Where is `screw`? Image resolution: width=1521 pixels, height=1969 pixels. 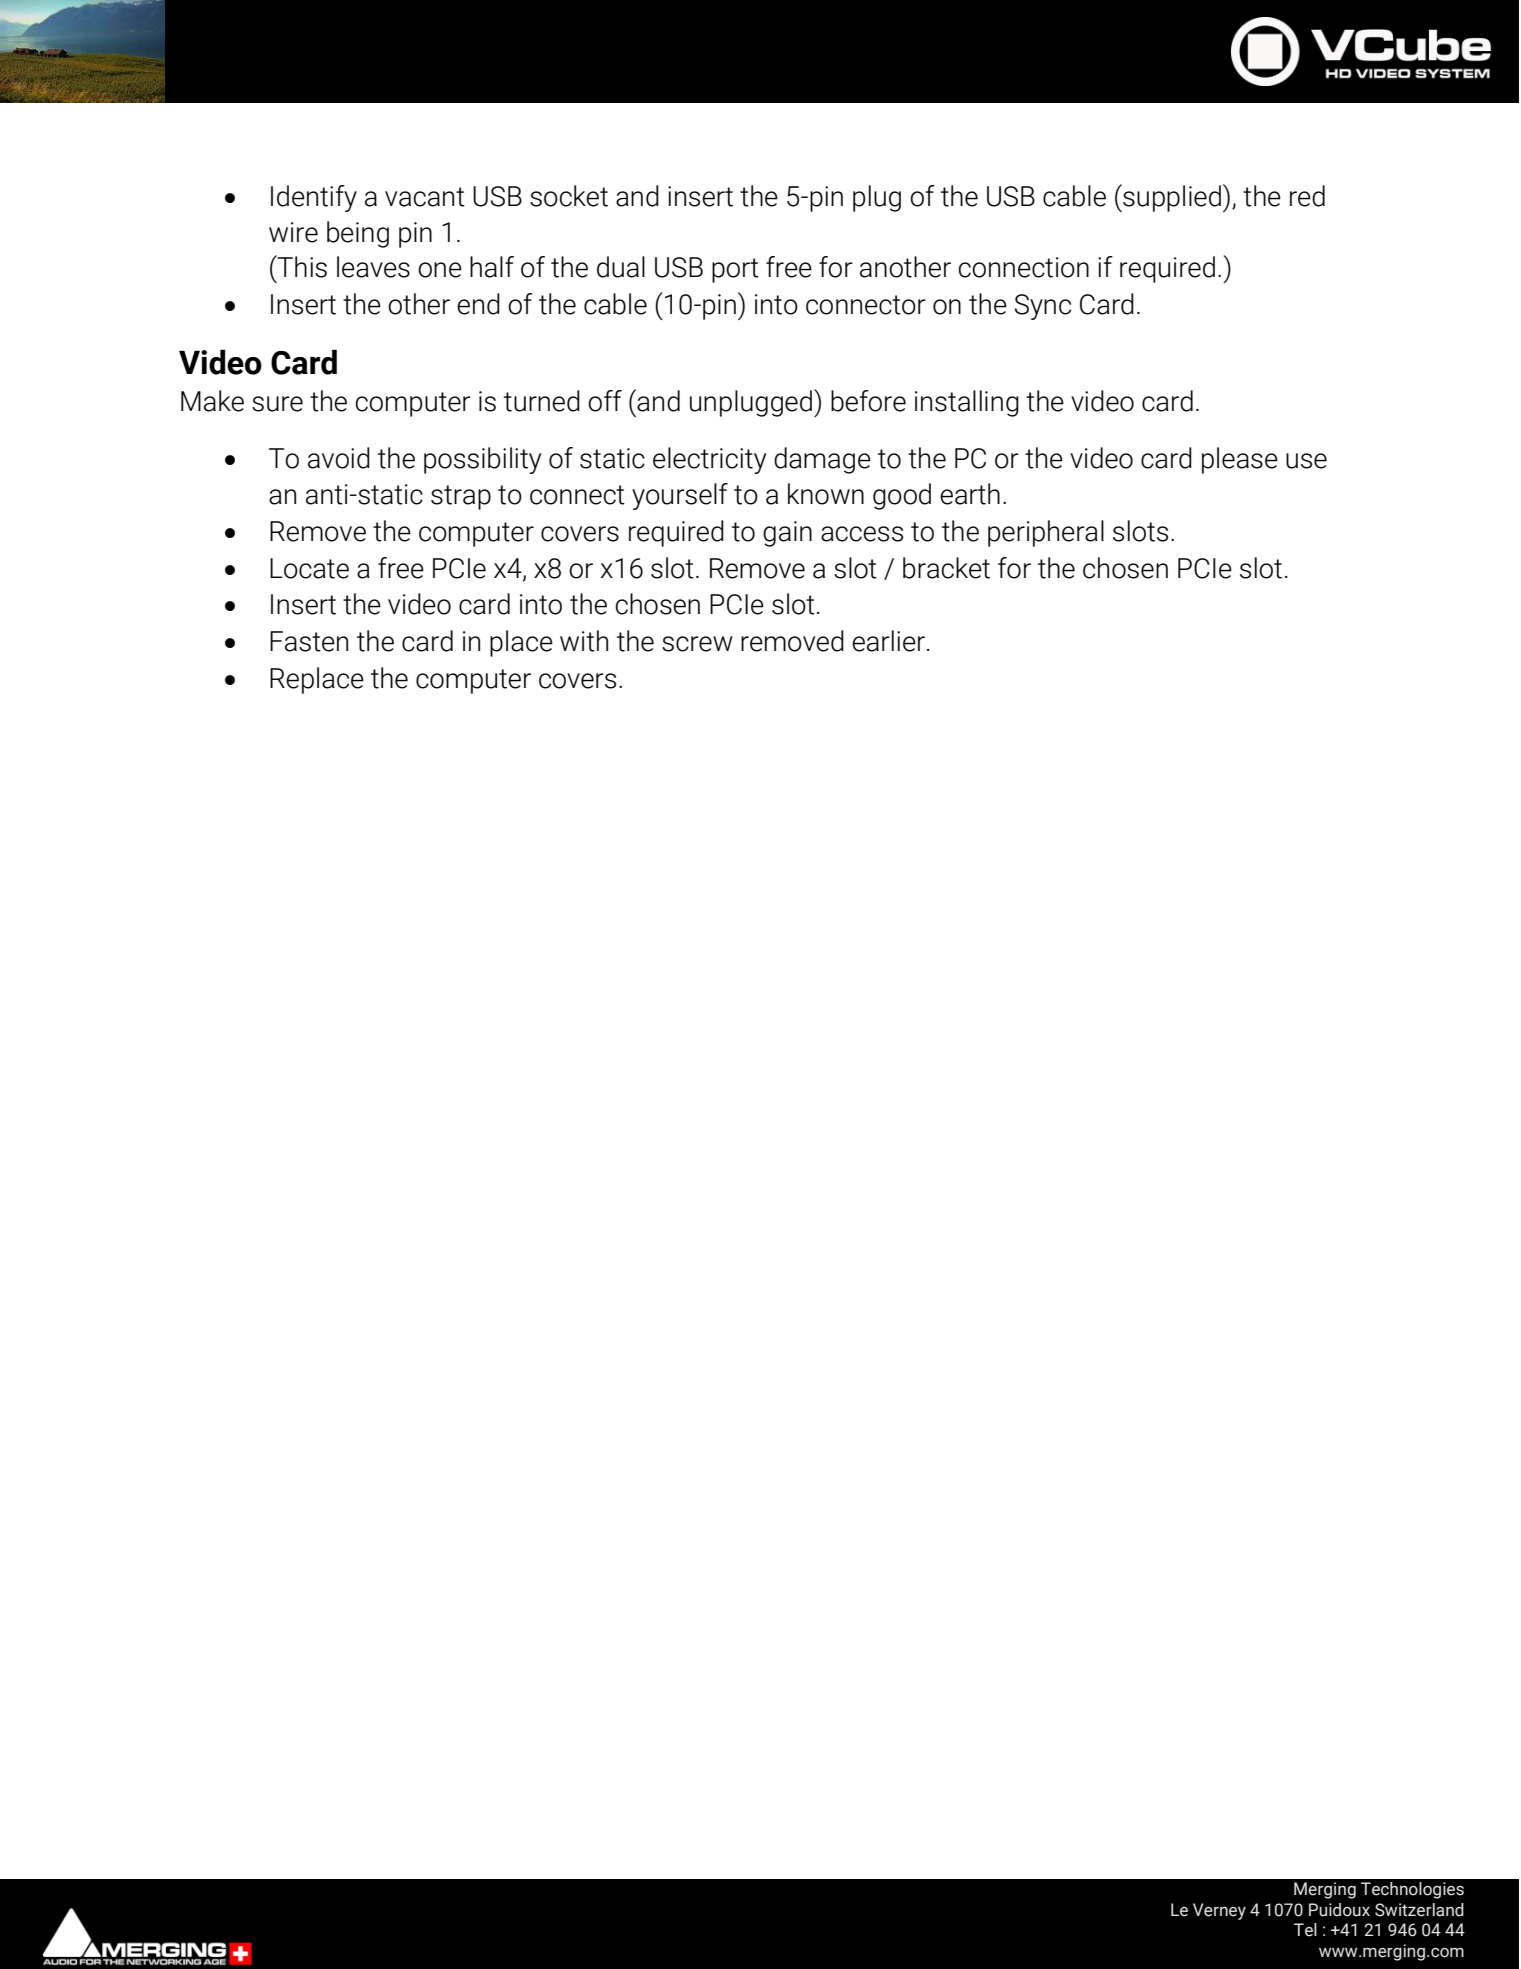 screw is located at coordinates (697, 644).
